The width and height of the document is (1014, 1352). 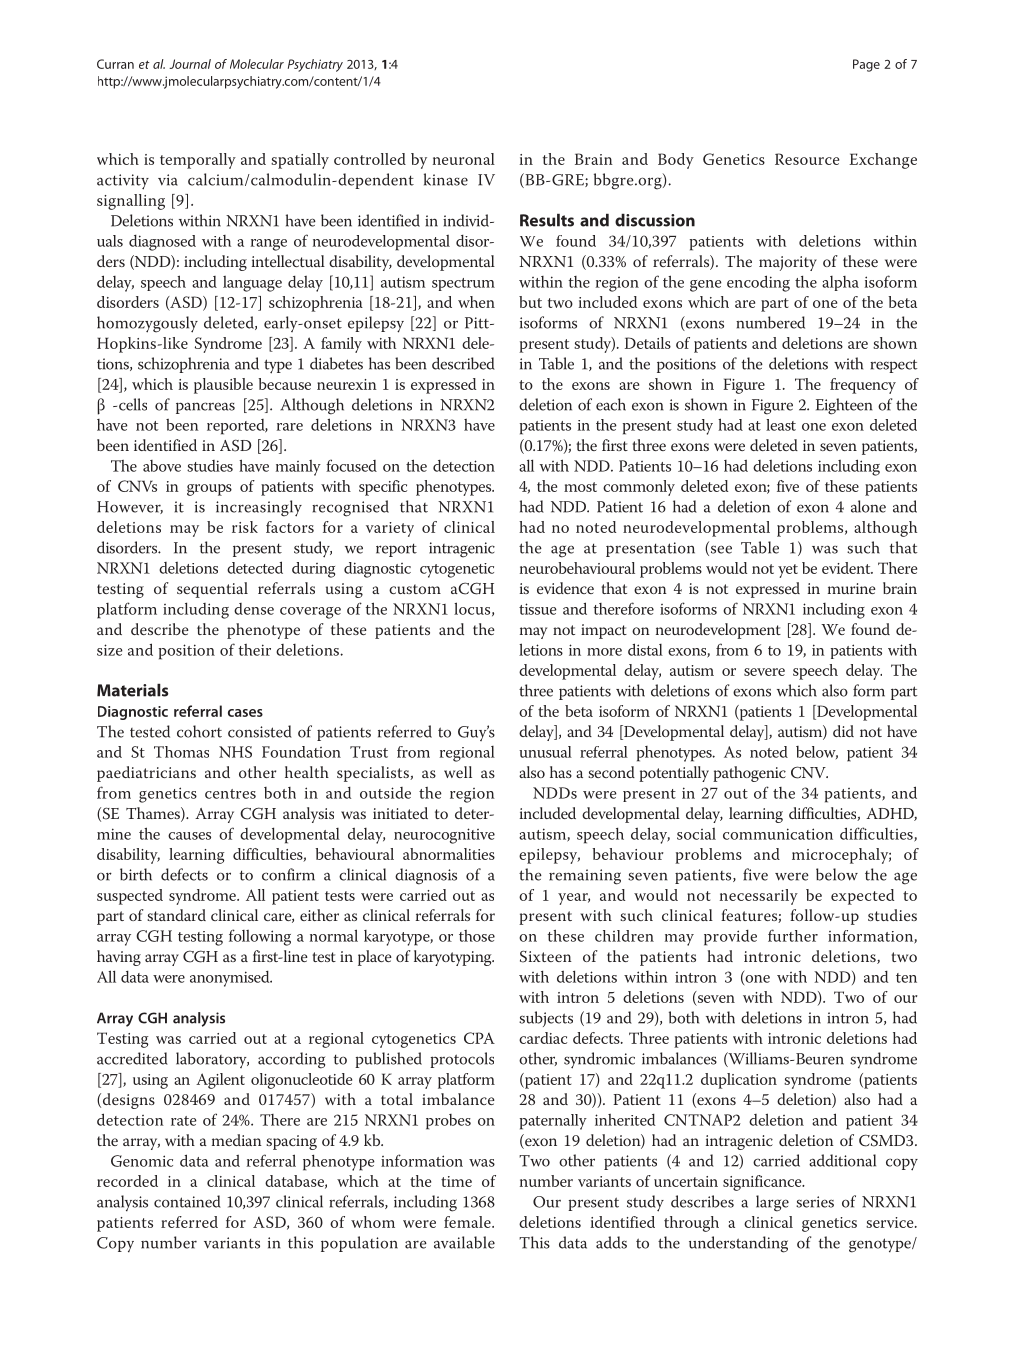 What do you see at coordinates (231, 979) in the document?
I see `anonymised` at bounding box center [231, 979].
